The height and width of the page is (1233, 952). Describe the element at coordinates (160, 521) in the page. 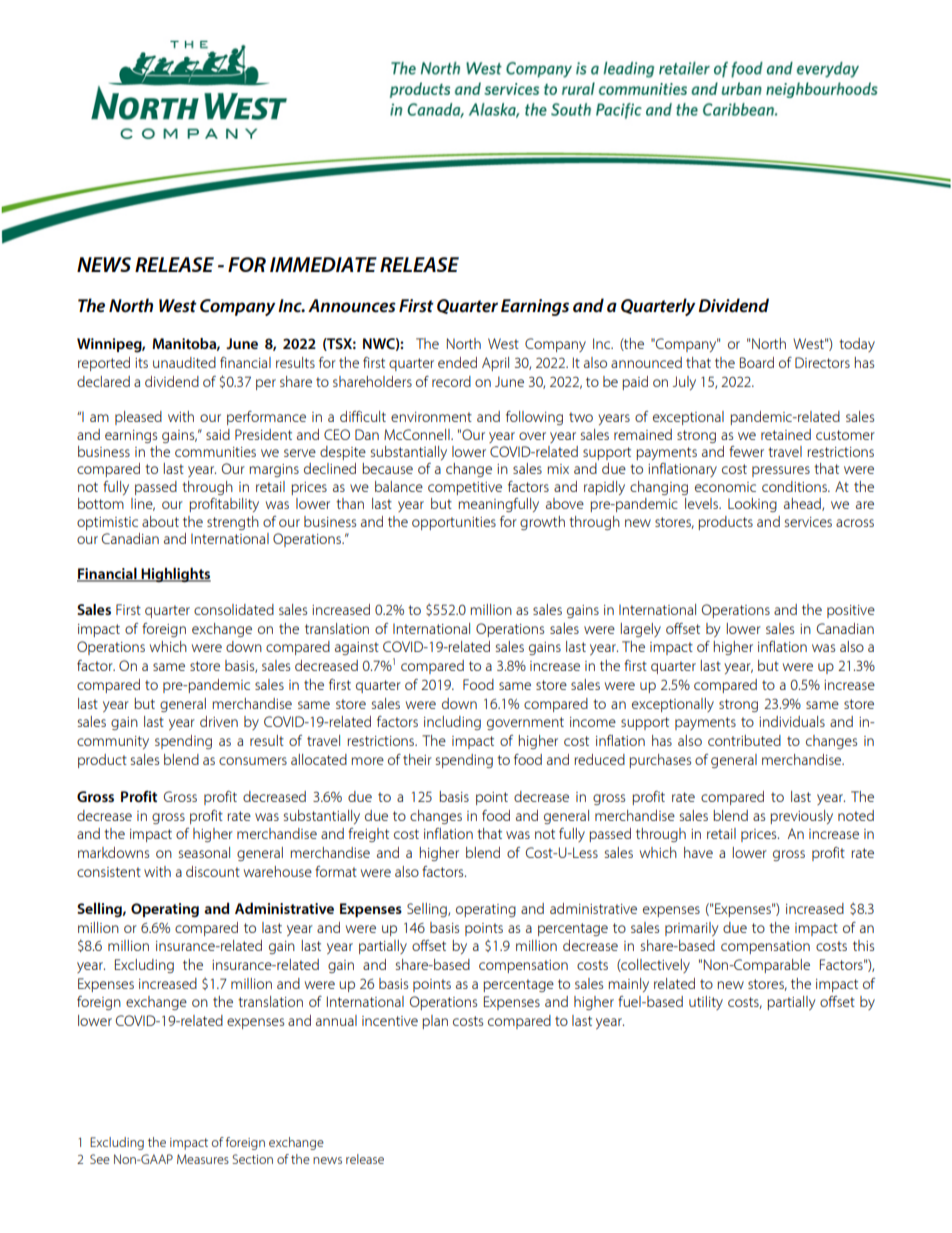

I see `about` at that location.
